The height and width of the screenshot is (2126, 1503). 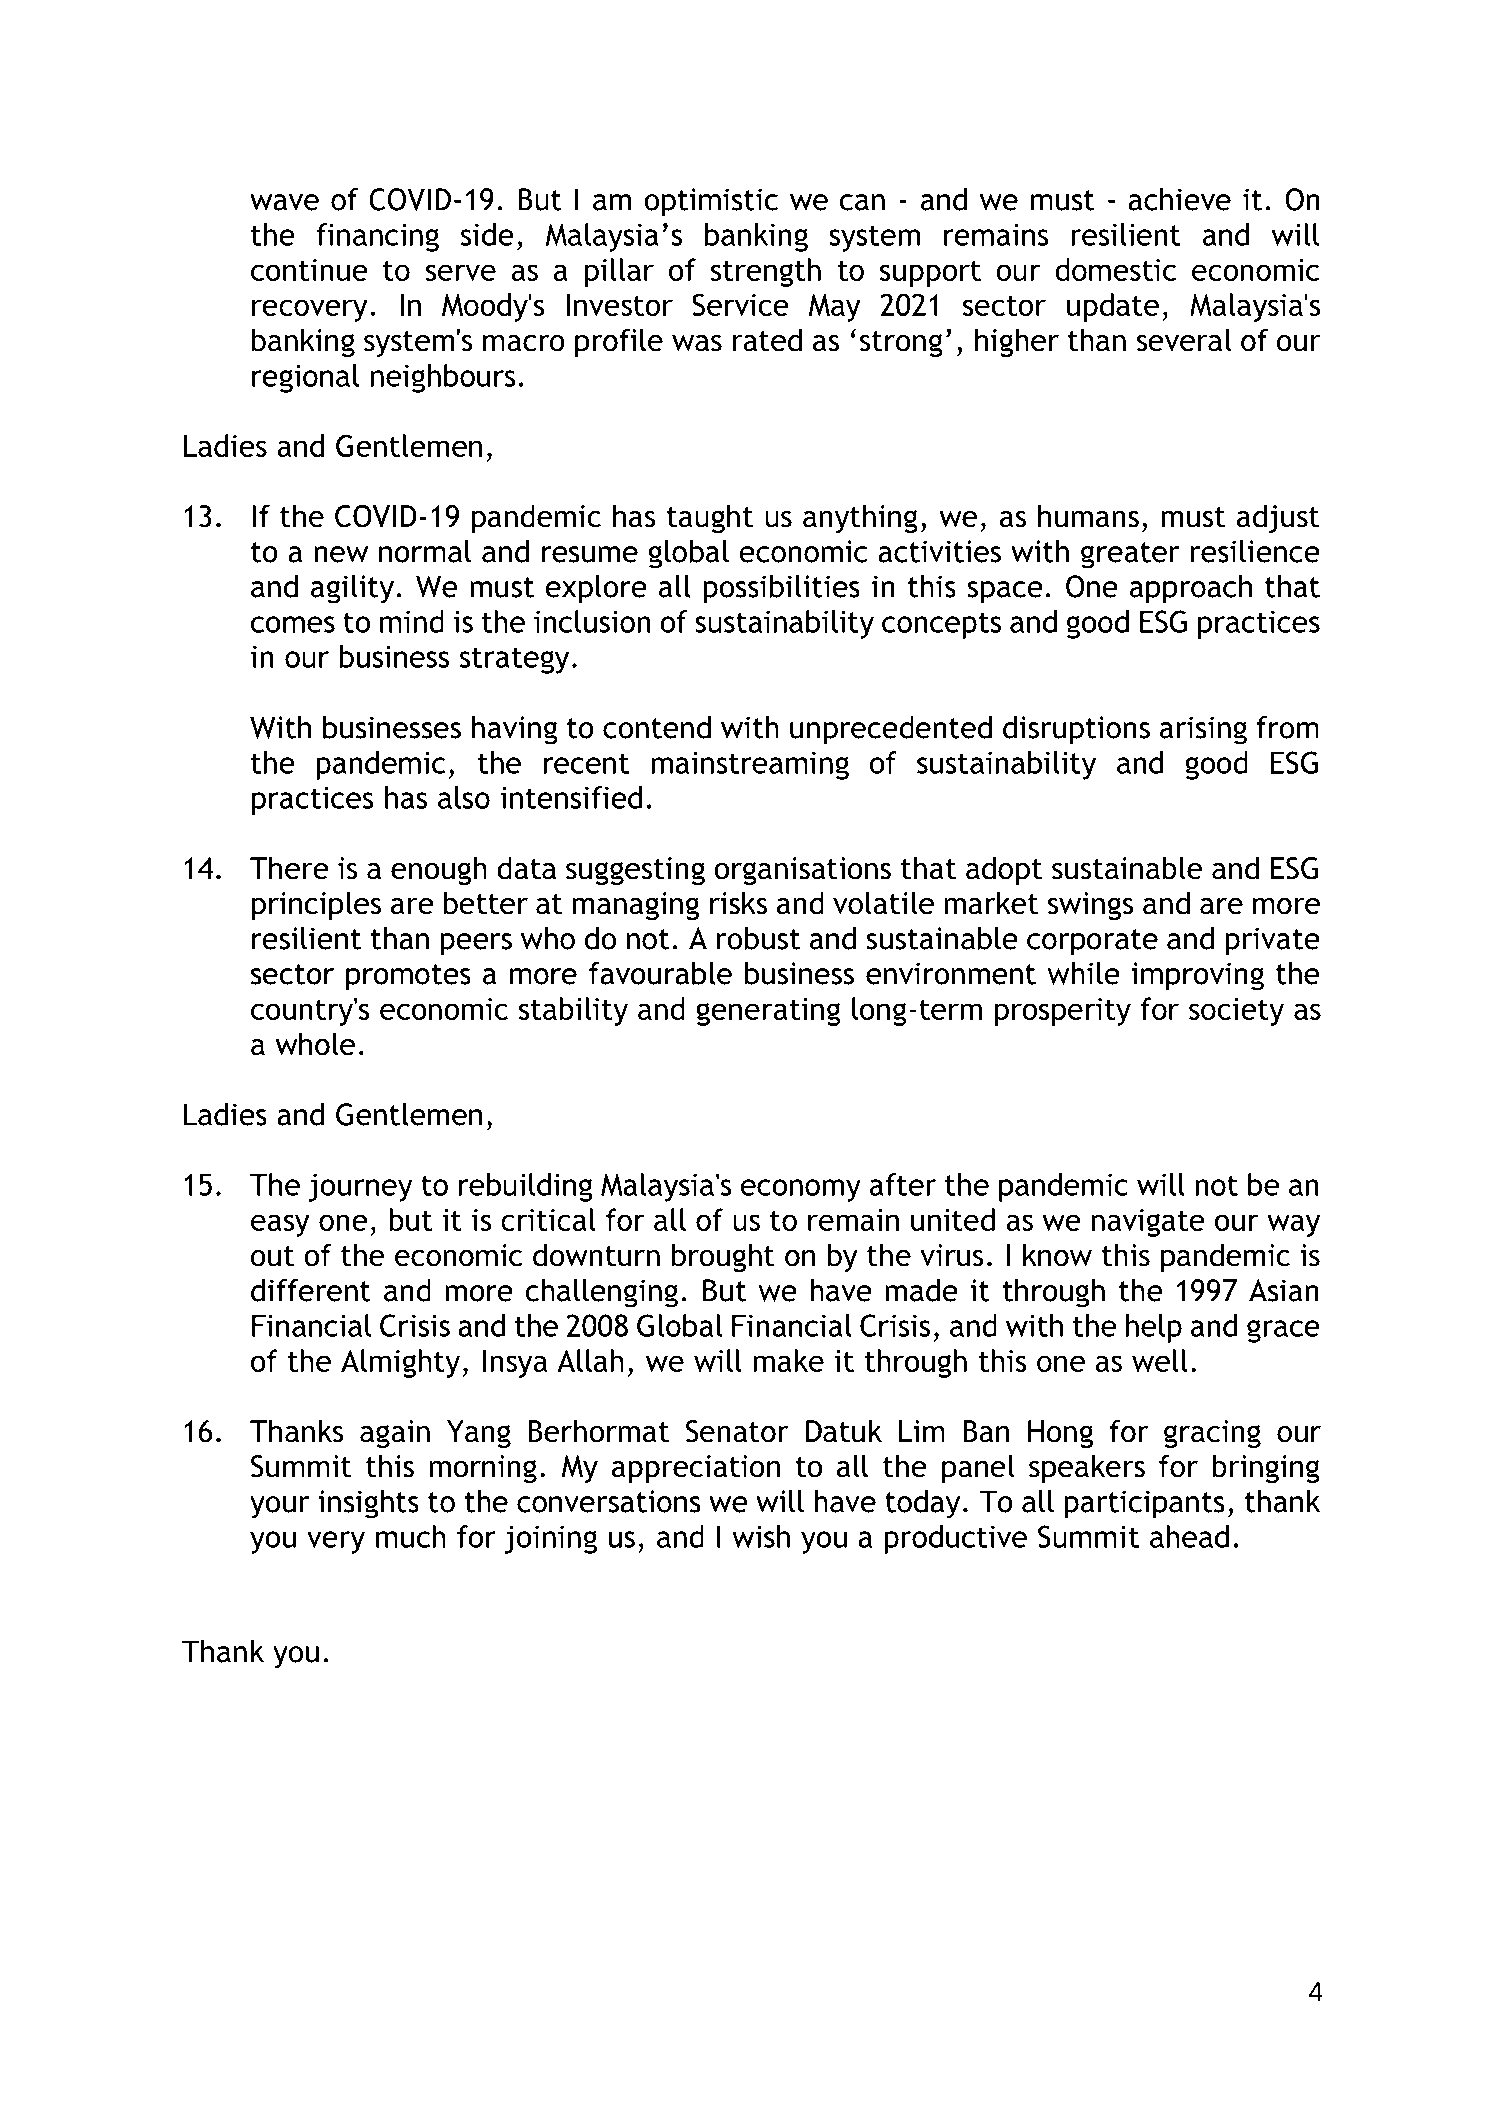 I want to click on financing, so click(x=377, y=237).
